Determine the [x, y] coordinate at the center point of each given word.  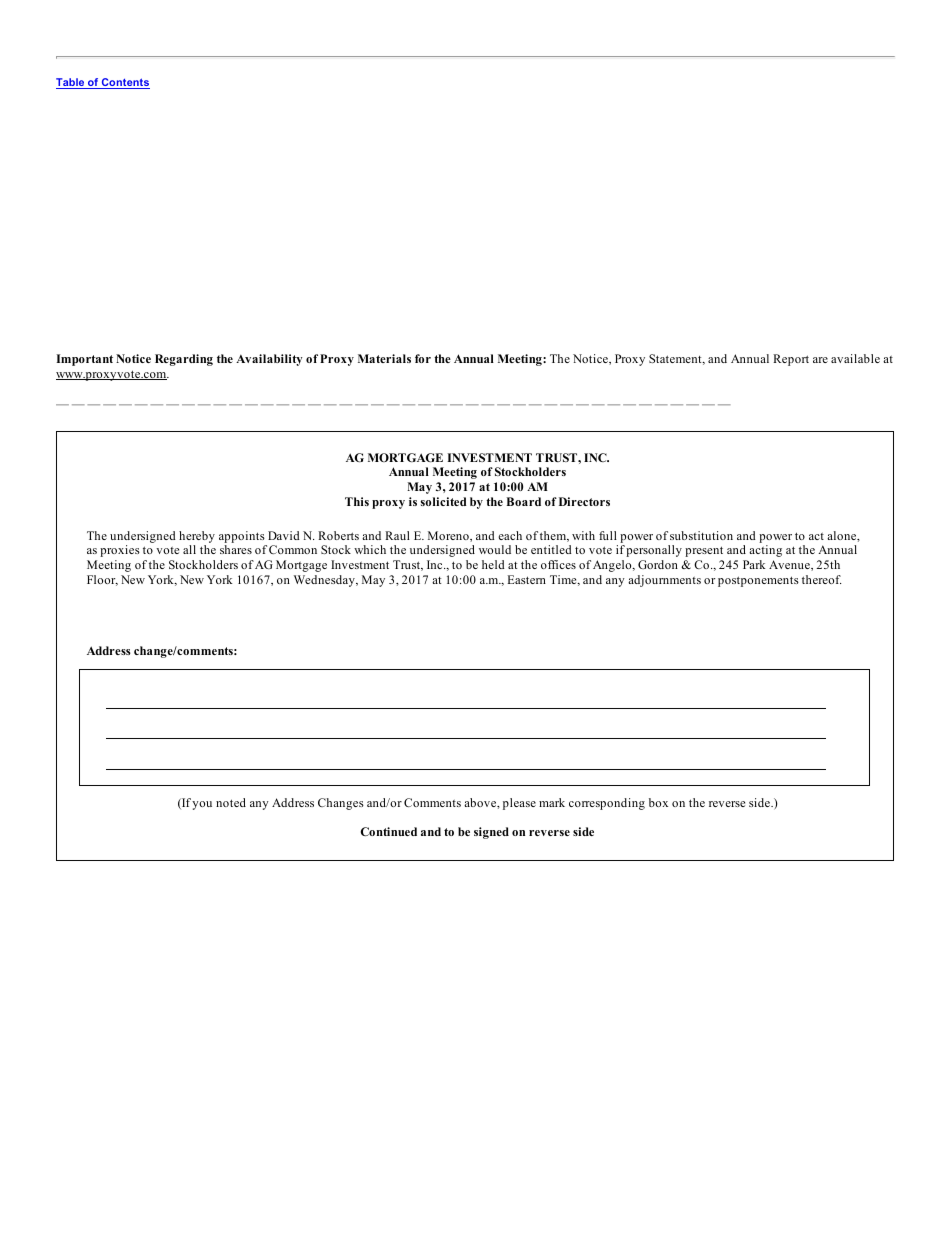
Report [791, 360]
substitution [701, 535]
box [658, 802]
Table [71, 83]
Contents [125, 83]
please [519, 804]
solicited [444, 501]
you [202, 805]
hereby [197, 537]
